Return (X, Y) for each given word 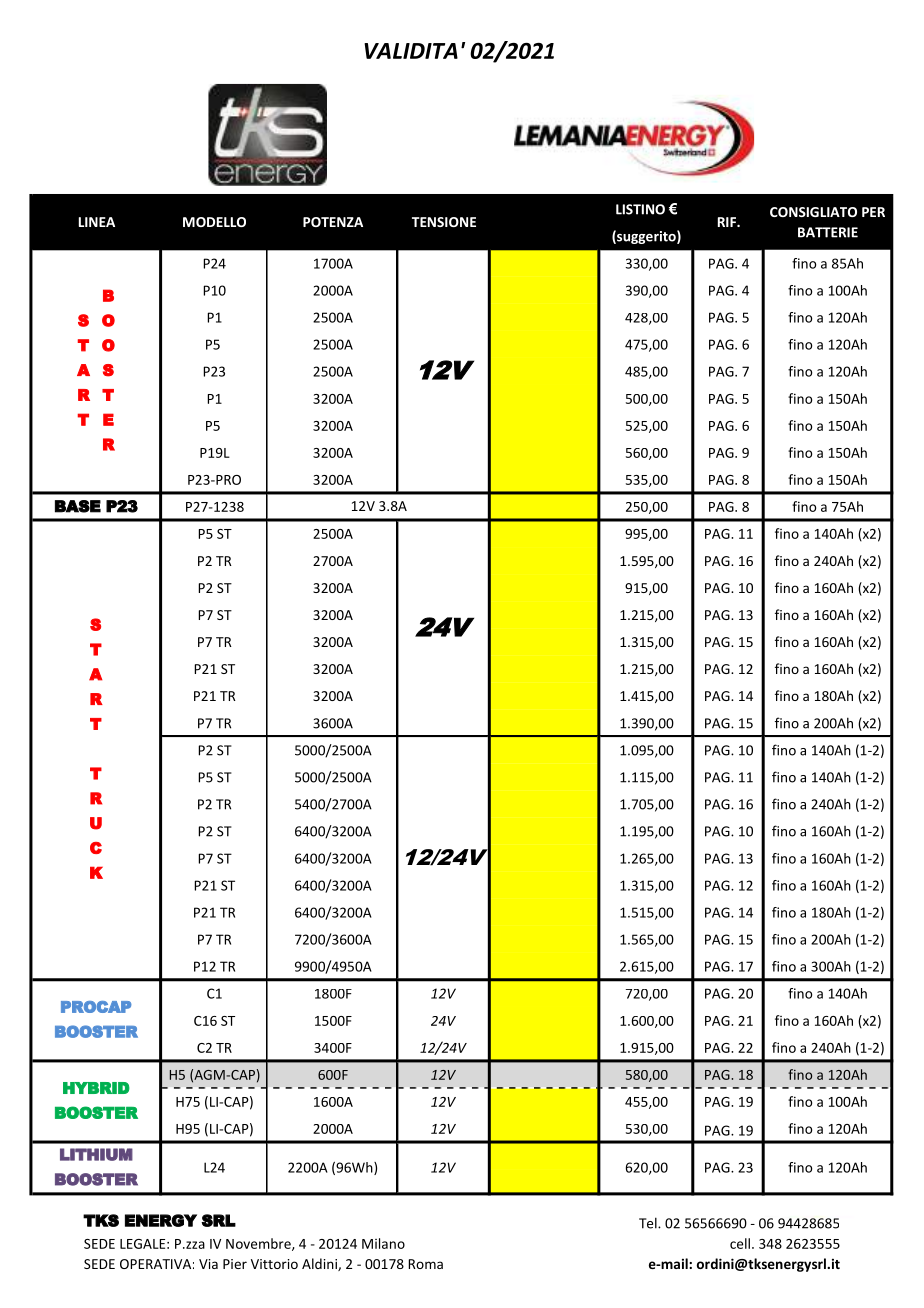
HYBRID (96, 1088)
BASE (78, 506)
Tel (649, 1223)
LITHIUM (96, 1154)
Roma (425, 1264)
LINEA (97, 222)
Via (208, 1264)
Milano (383, 1243)
